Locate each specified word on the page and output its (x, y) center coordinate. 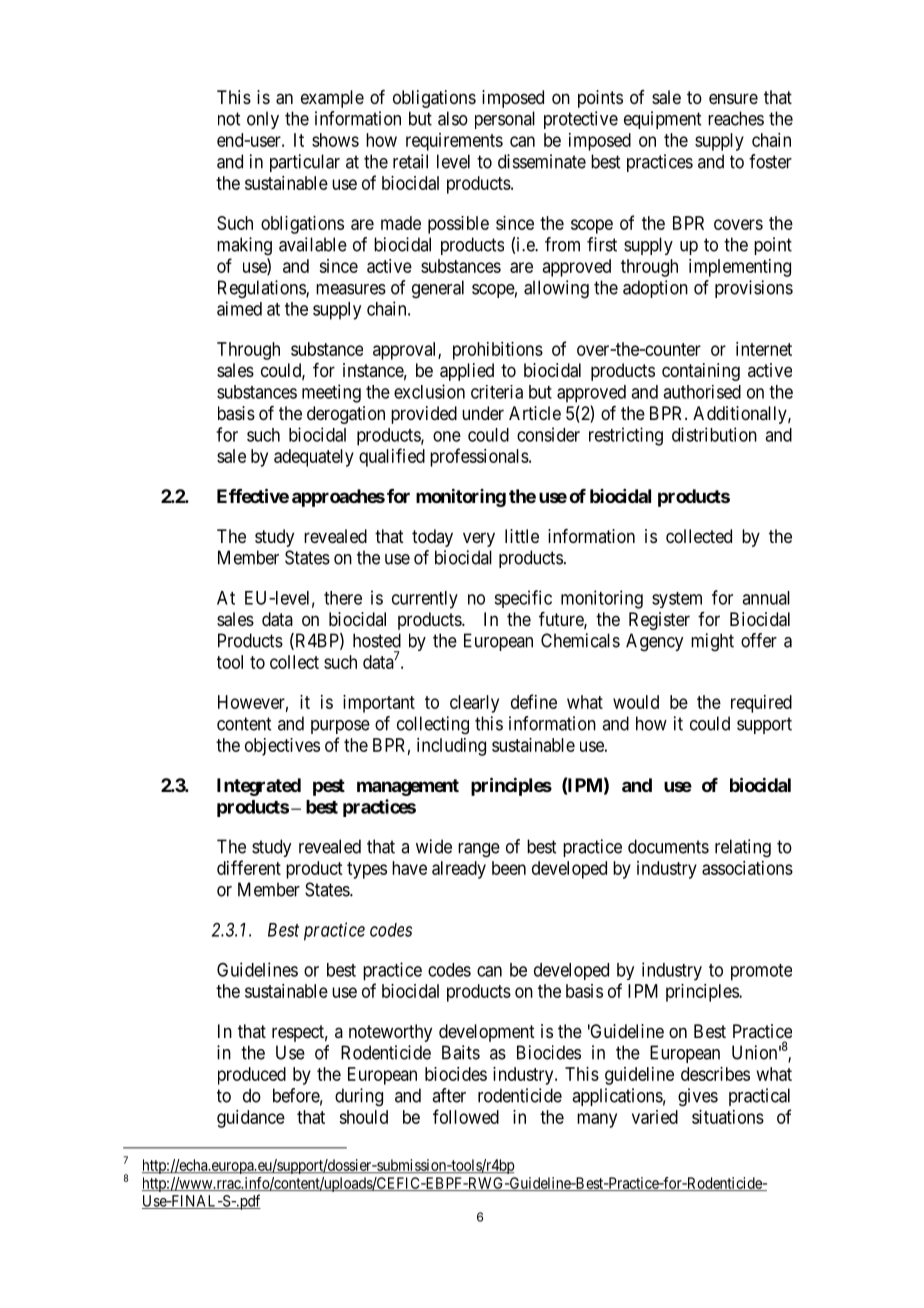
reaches (736, 118)
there (343, 598)
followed (466, 1116)
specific (523, 599)
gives (698, 1097)
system (677, 600)
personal (505, 120)
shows (335, 140)
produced (252, 1076)
